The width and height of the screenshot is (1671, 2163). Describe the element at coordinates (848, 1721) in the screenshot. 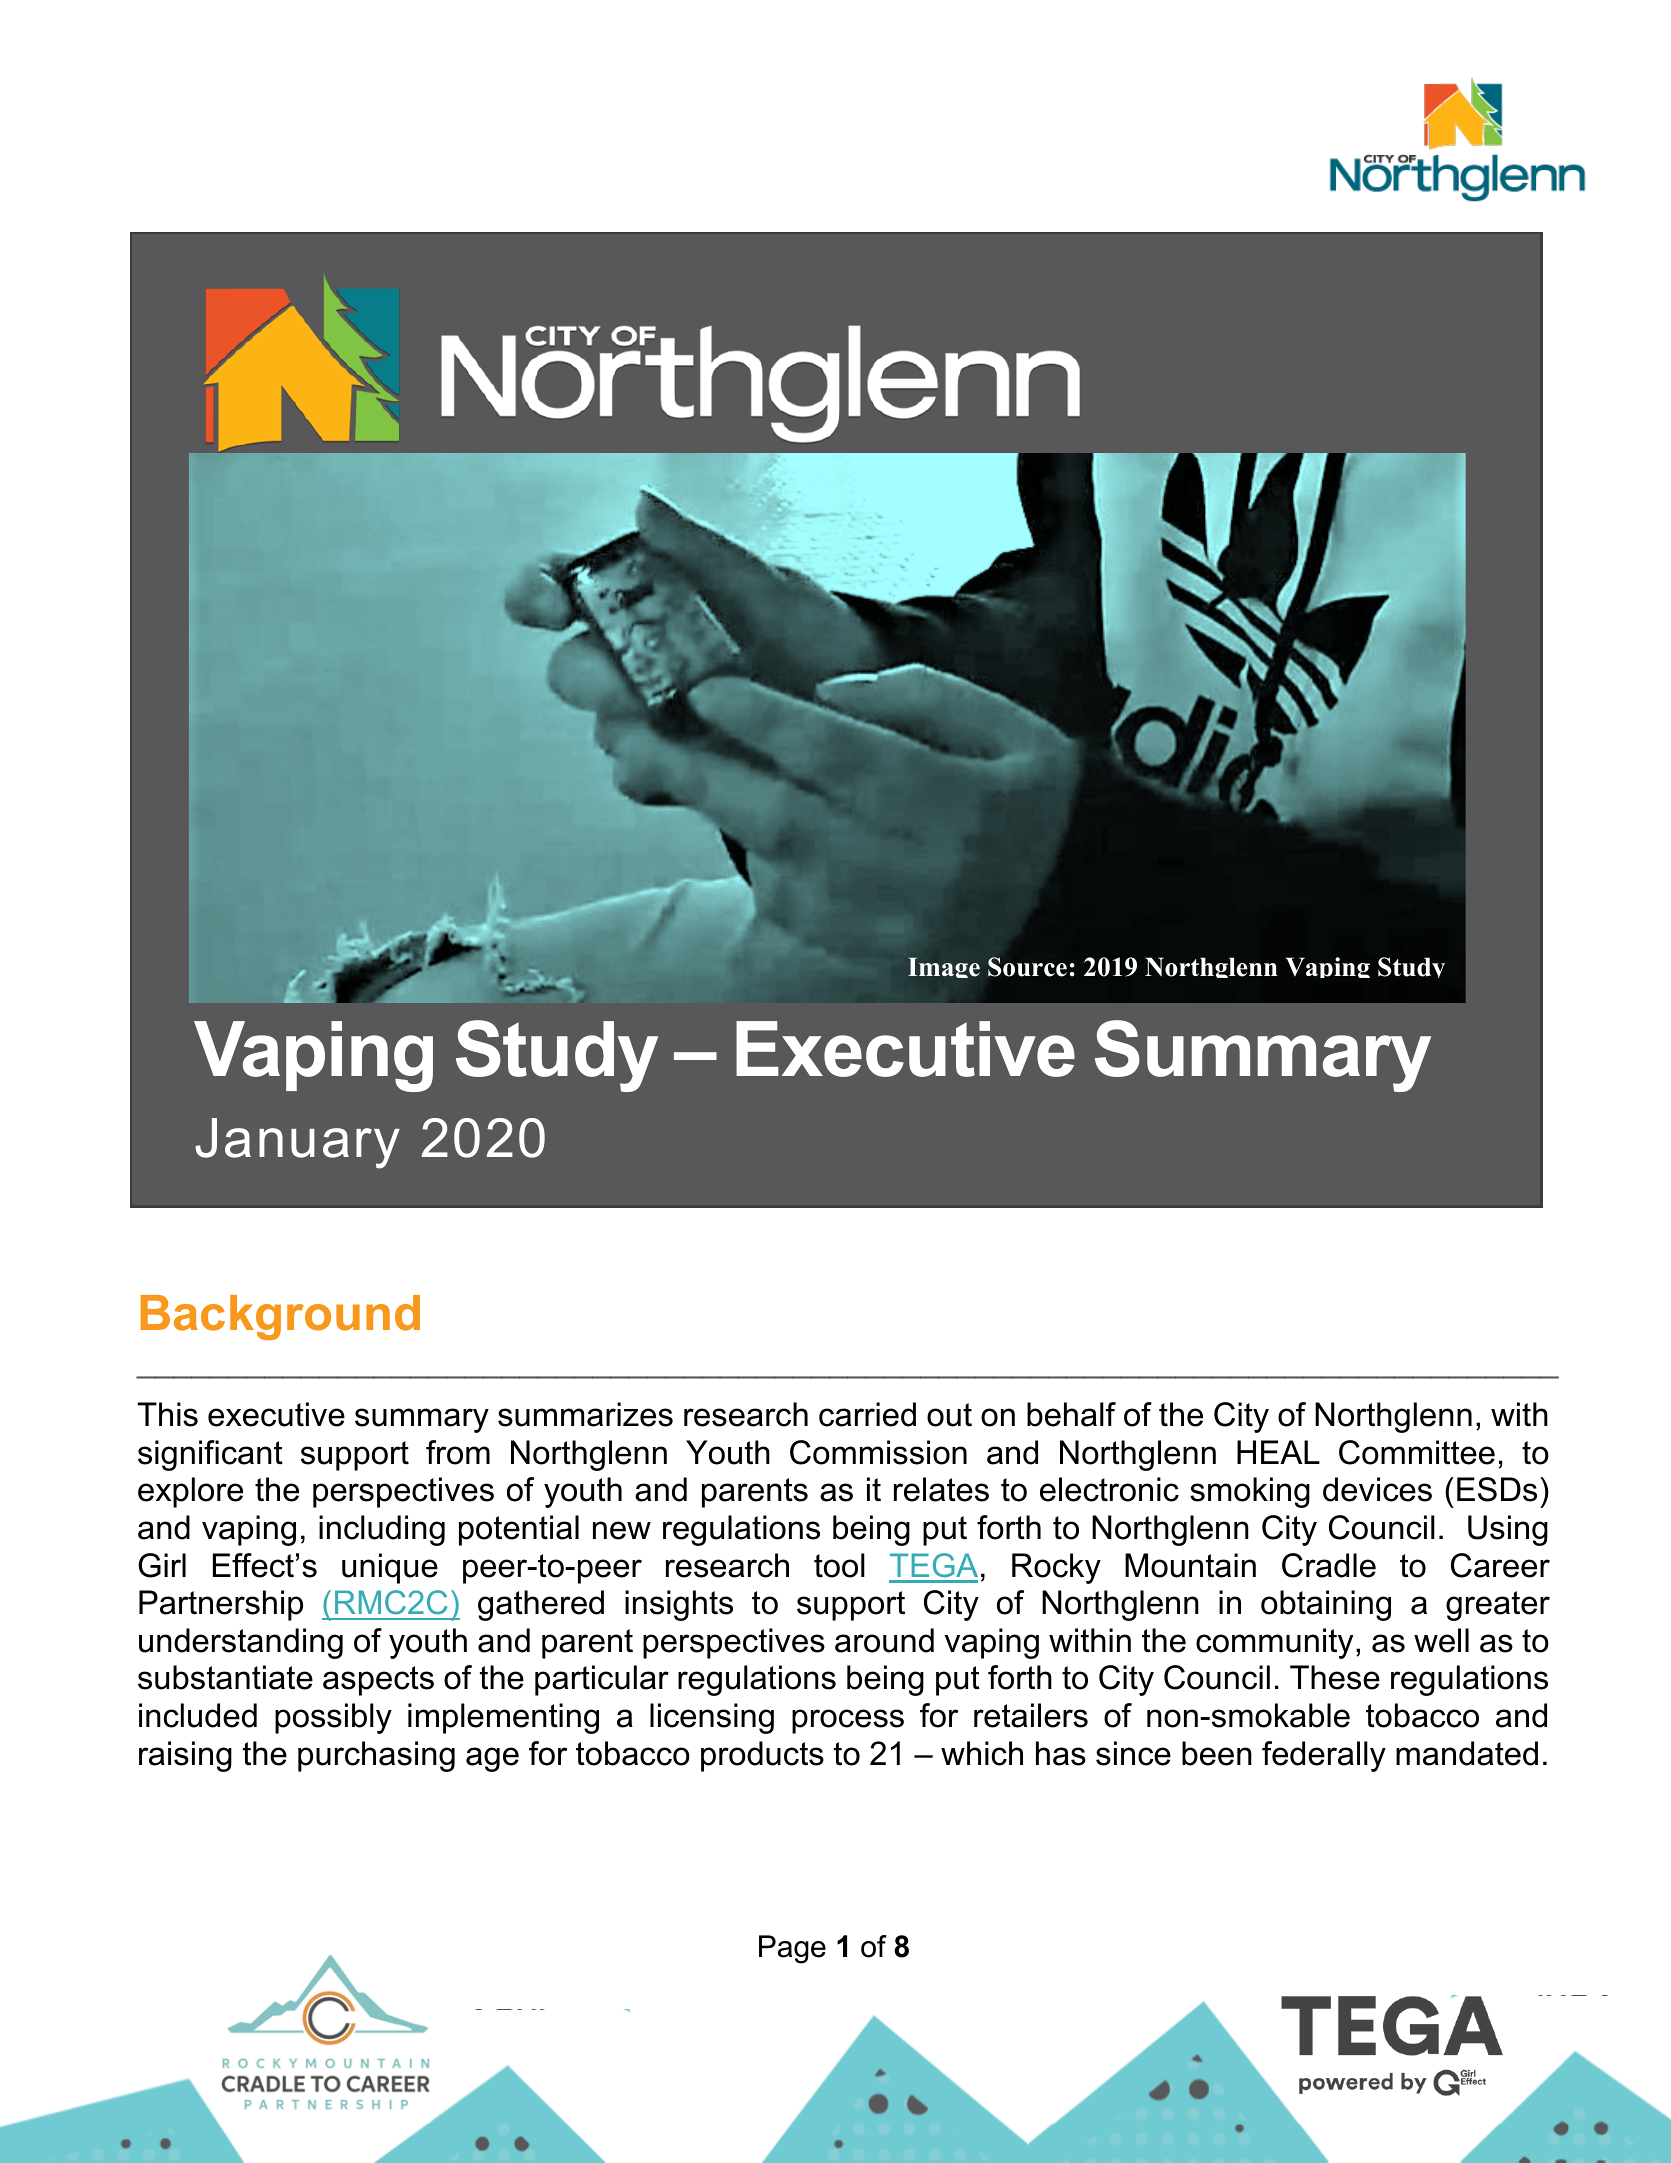

I see `process` at that location.
